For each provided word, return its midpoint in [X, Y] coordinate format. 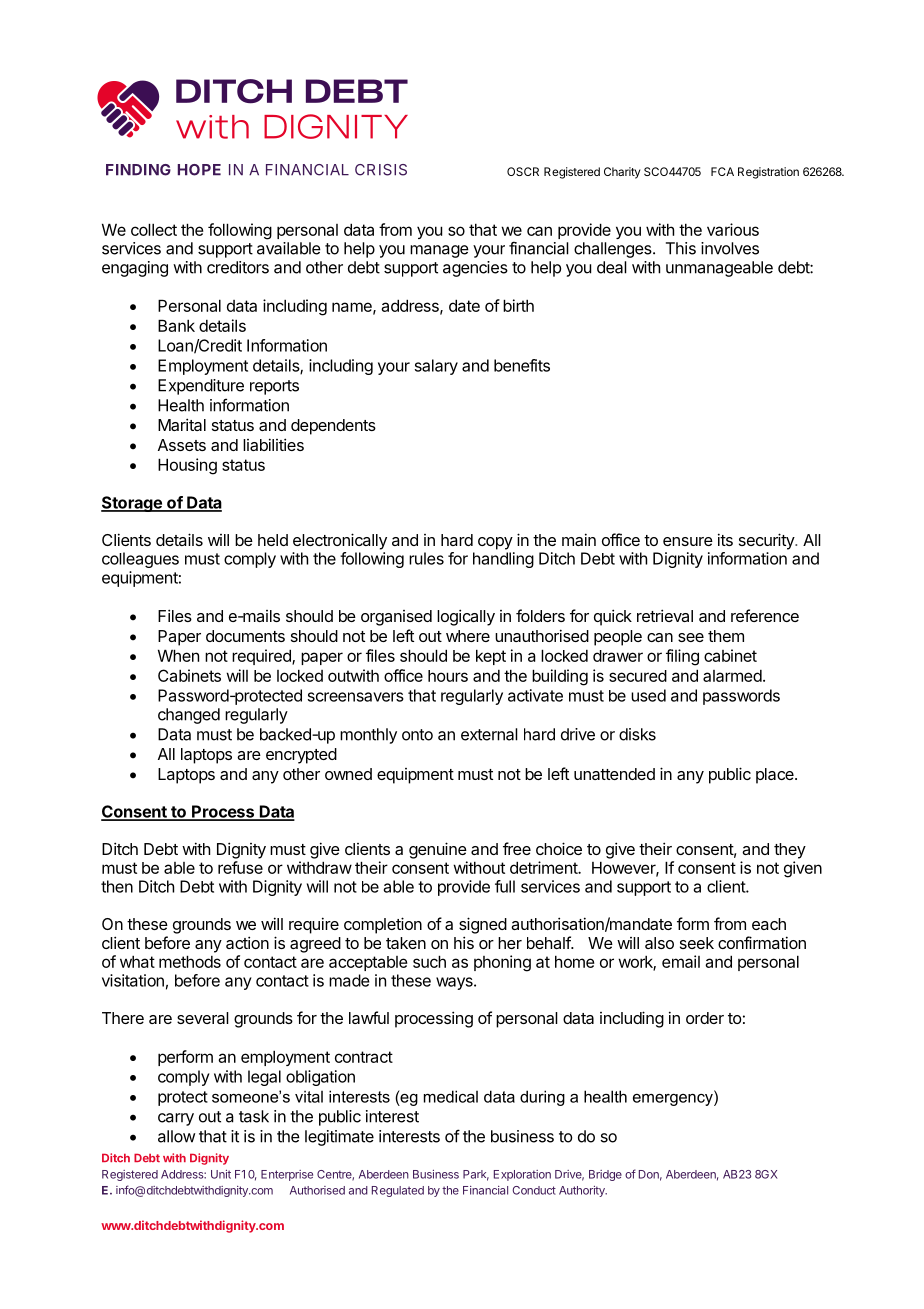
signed [483, 925]
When [178, 655]
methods [190, 961]
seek [697, 943]
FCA [722, 171]
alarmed [732, 676]
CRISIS [381, 170]
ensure [688, 541]
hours [448, 676]
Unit [221, 1174]
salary [436, 367]
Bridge [605, 1175]
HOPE [199, 170]
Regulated [398, 1191]
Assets [182, 445]
